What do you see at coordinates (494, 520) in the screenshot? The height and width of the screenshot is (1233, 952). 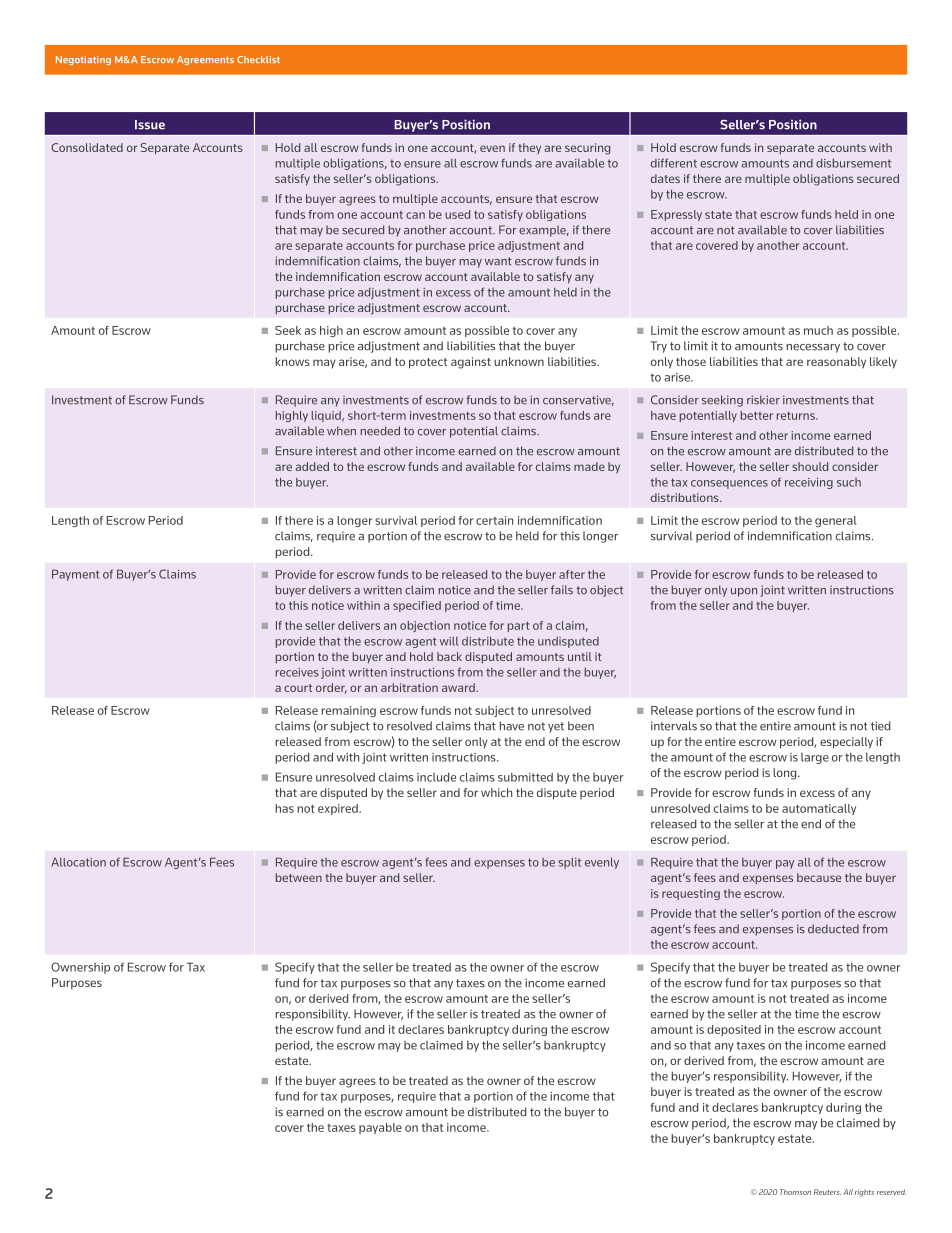 I see `certain` at bounding box center [494, 520].
